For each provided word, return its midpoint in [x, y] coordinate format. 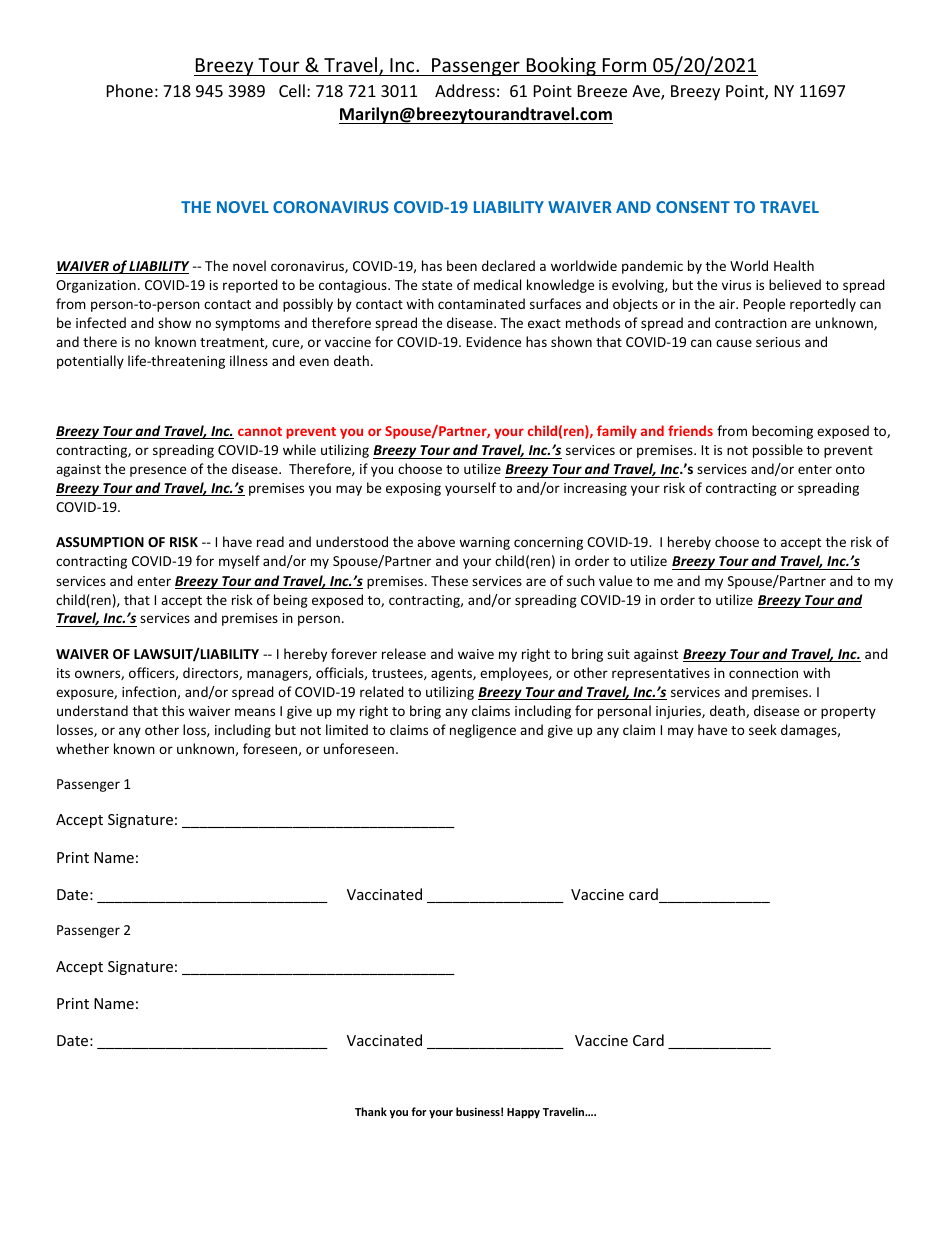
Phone [130, 90]
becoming [782, 432]
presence [158, 471]
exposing [413, 489]
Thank [371, 1111]
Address [465, 90]
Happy [523, 1113]
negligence [483, 731]
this [173, 710]
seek [763, 729]
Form [624, 65]
